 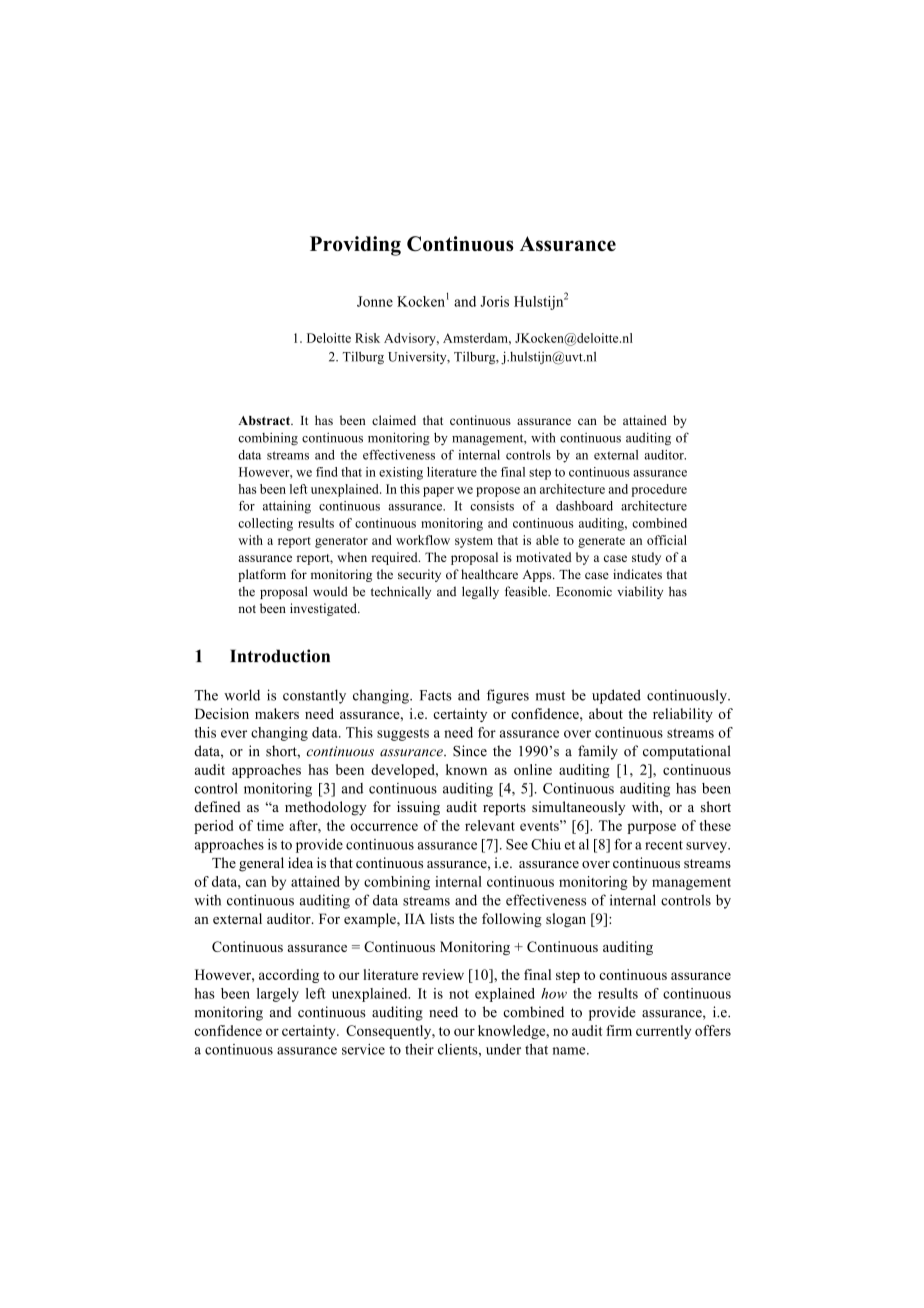 What do you see at coordinates (659, 490) in the screenshot?
I see `procedure` at bounding box center [659, 490].
